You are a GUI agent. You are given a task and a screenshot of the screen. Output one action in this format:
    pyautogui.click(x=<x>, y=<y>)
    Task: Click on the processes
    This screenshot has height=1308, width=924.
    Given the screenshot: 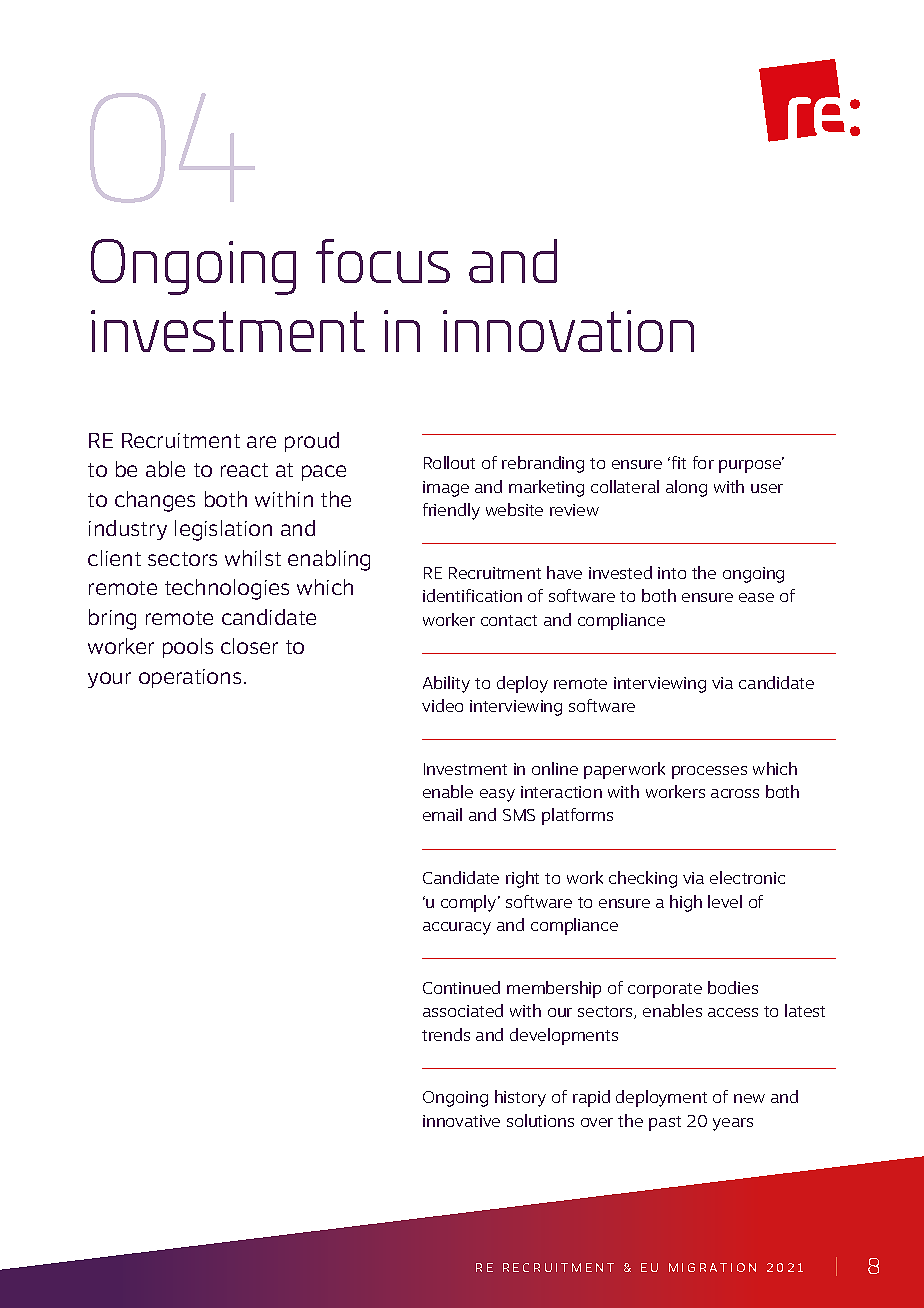 What is the action you would take?
    pyautogui.click(x=709, y=772)
